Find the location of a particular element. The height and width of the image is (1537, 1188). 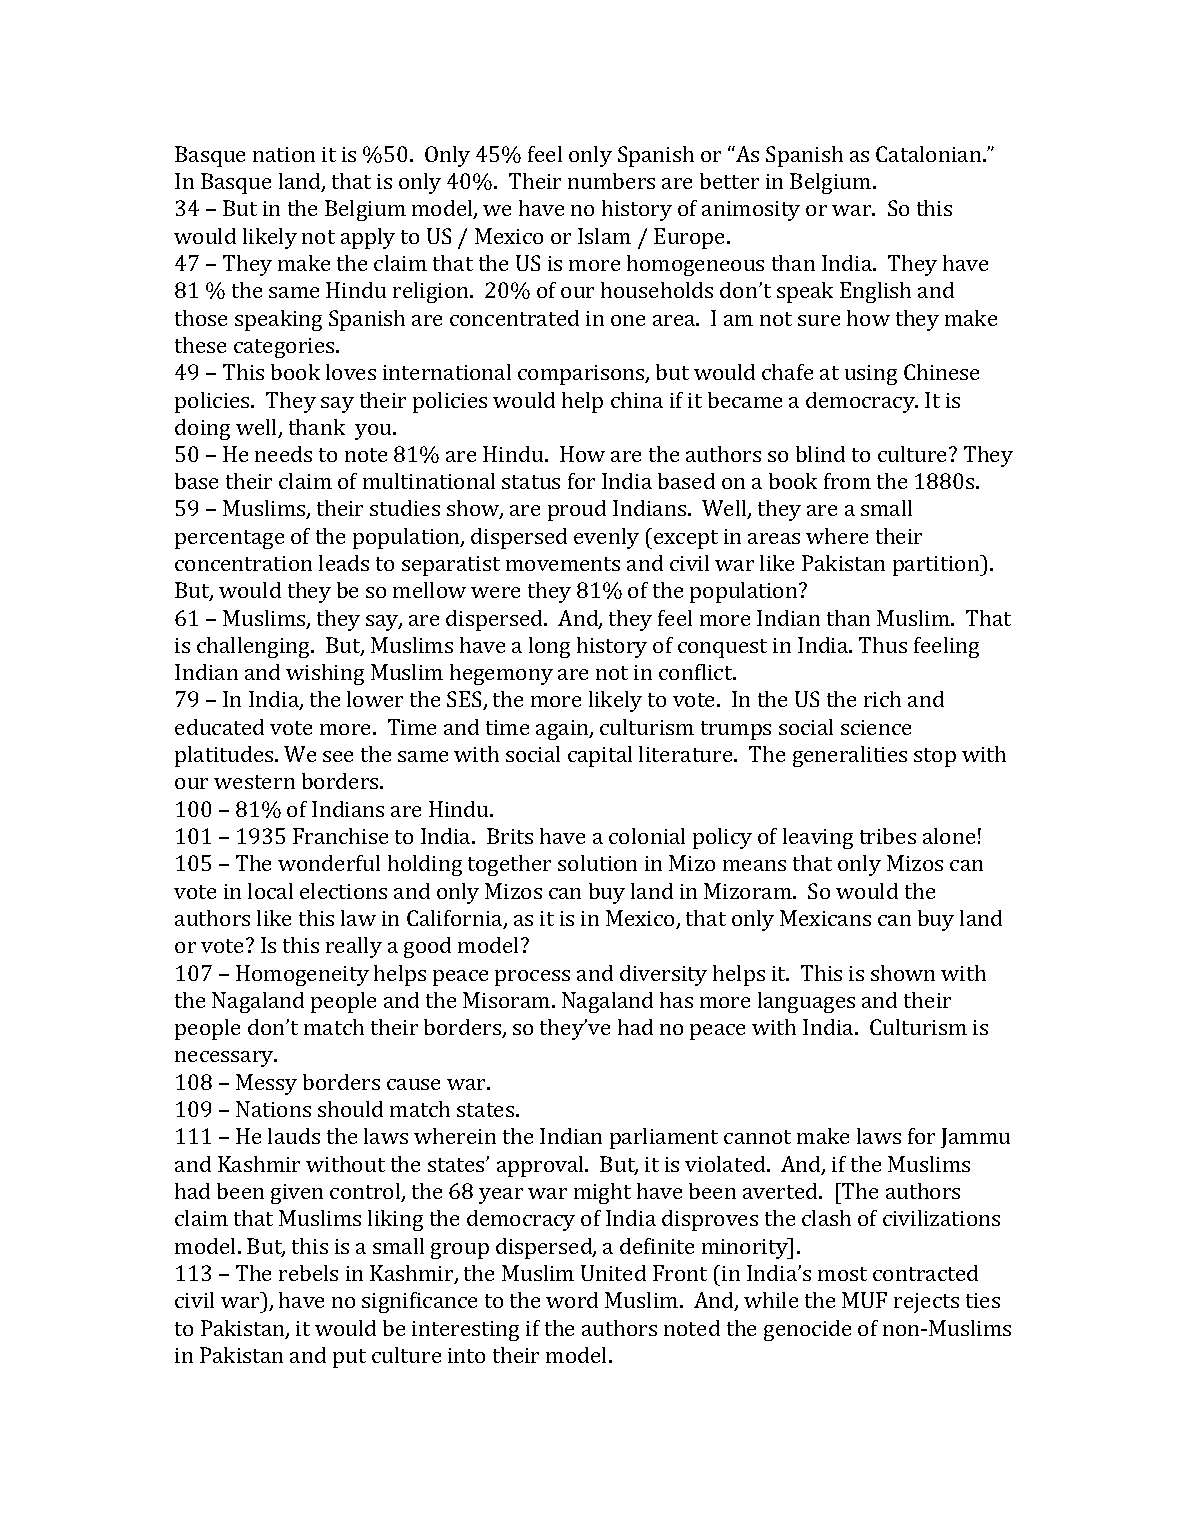

rebels is located at coordinates (308, 1273).
